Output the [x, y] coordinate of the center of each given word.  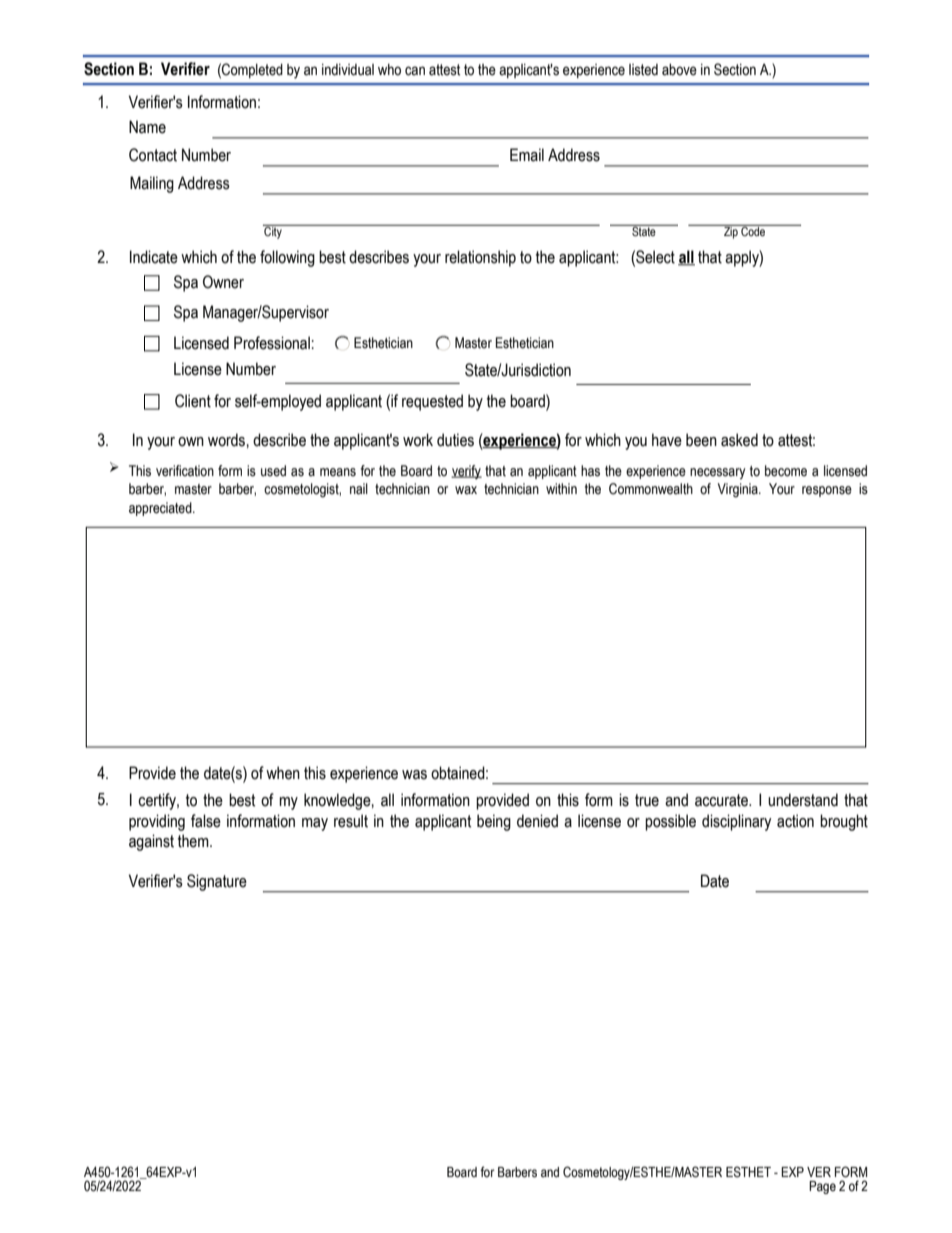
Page [822, 1187]
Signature [217, 882]
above [679, 70]
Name [147, 127]
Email [527, 155]
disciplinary [736, 822]
